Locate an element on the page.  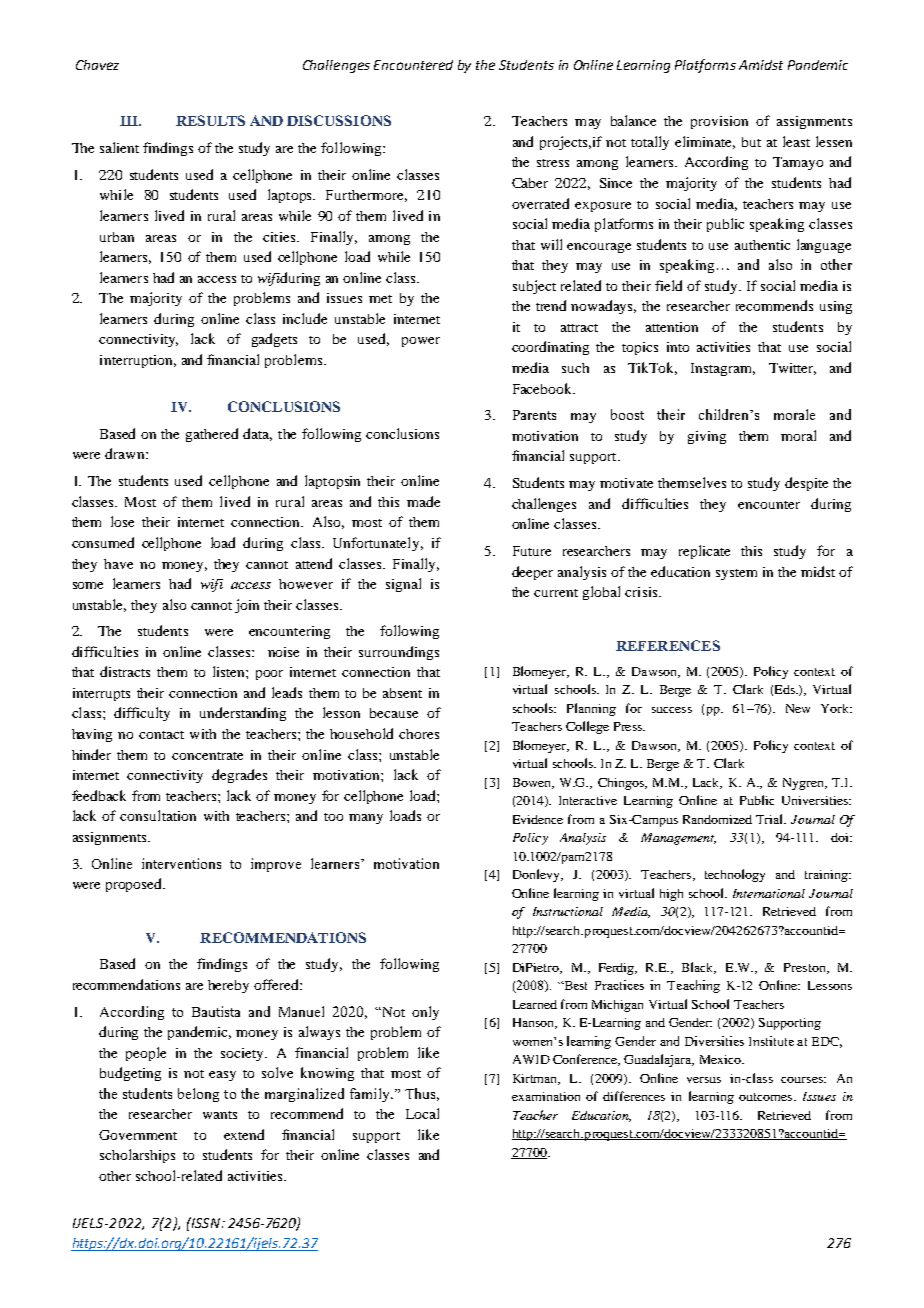
REFERENCES is located at coordinates (668, 645).
